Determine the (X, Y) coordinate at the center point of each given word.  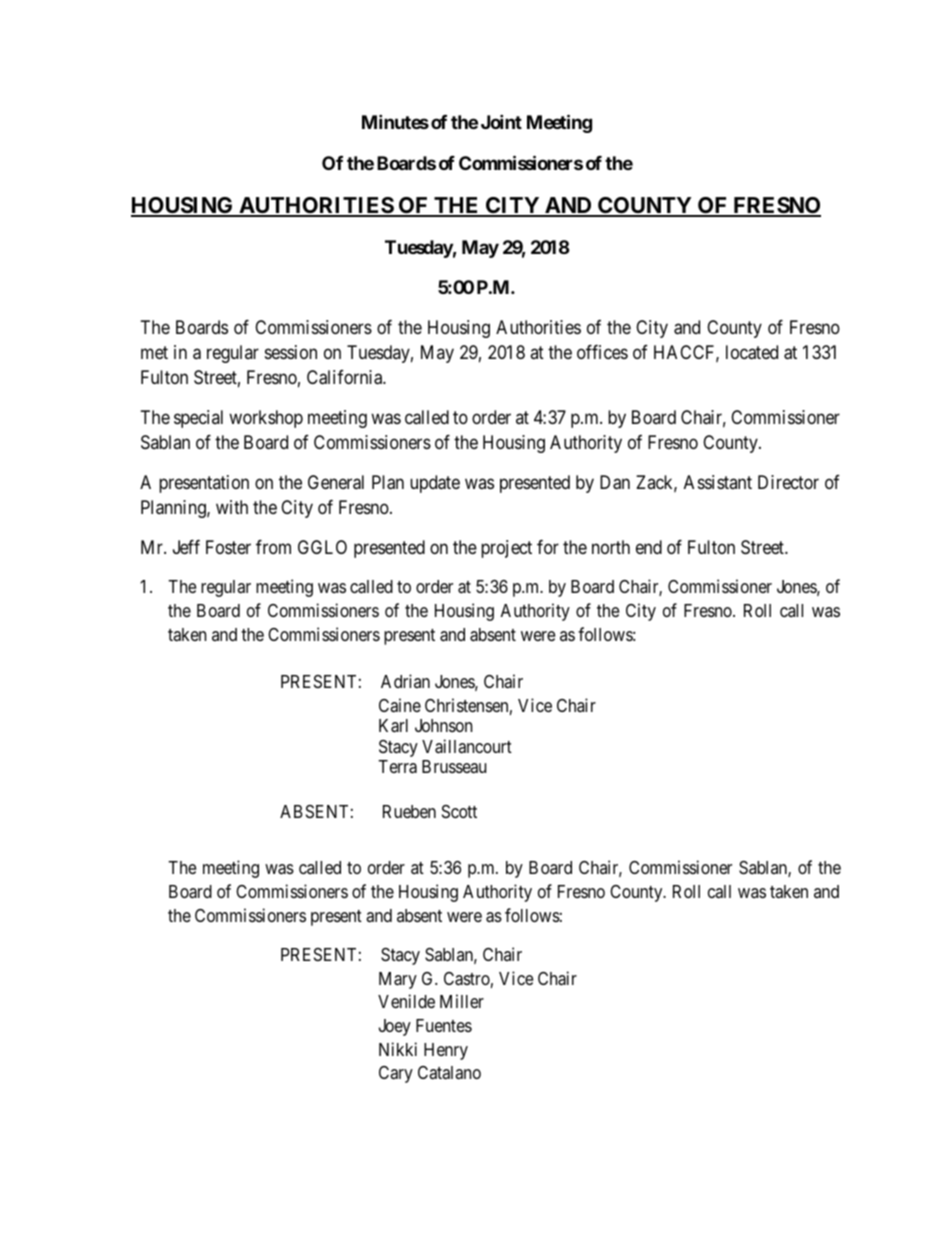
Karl (393, 726)
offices (602, 352)
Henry (446, 1051)
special (198, 419)
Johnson (443, 725)
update (435, 484)
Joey (395, 1027)
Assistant (718, 482)
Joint (501, 121)
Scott (459, 811)
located (752, 352)
